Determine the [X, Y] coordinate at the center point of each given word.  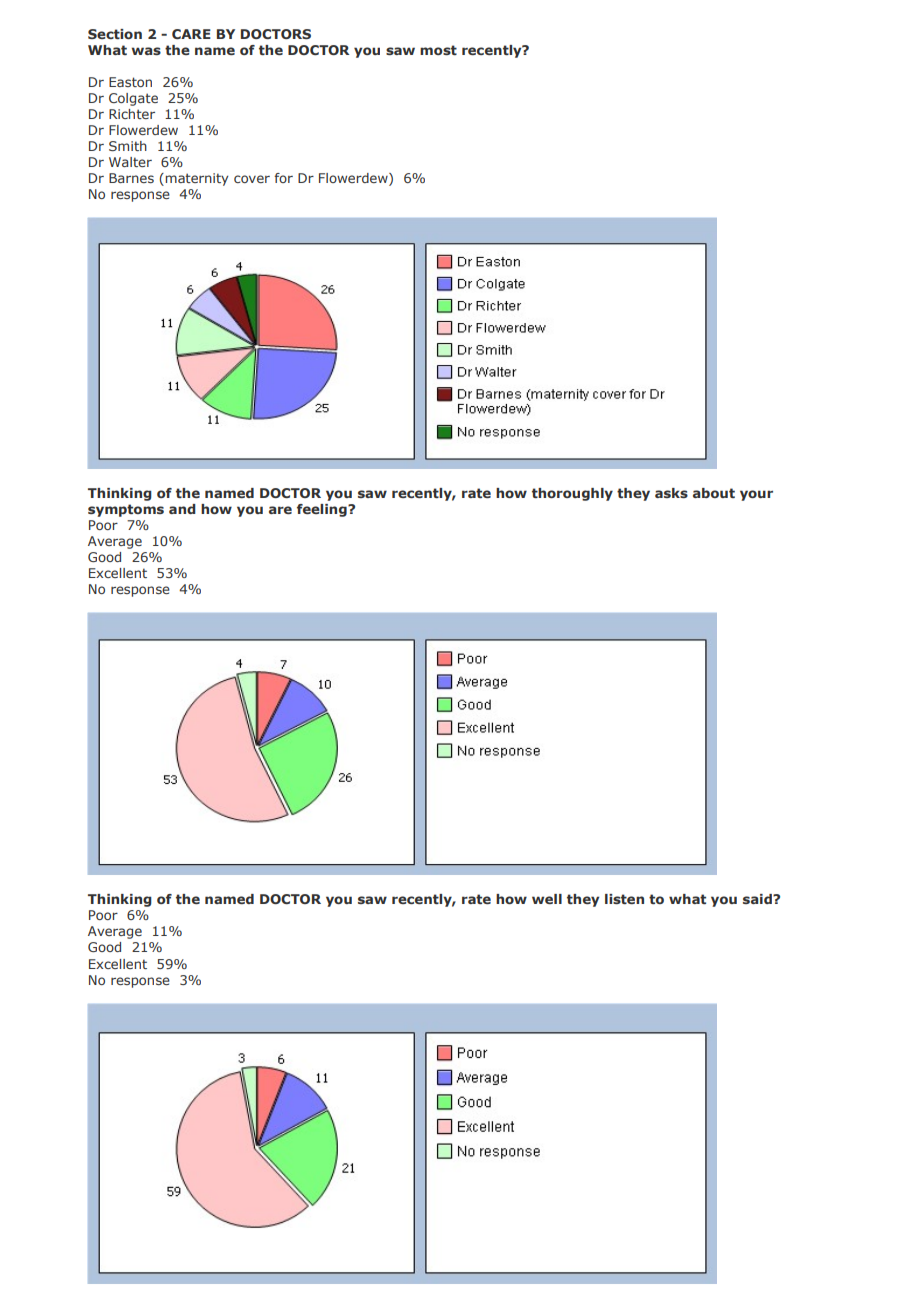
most [438, 50]
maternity [196, 179]
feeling [323, 510]
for [283, 178]
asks [671, 493]
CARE [191, 34]
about [714, 493]
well [547, 899]
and [182, 509]
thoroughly [572, 494]
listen [624, 899]
